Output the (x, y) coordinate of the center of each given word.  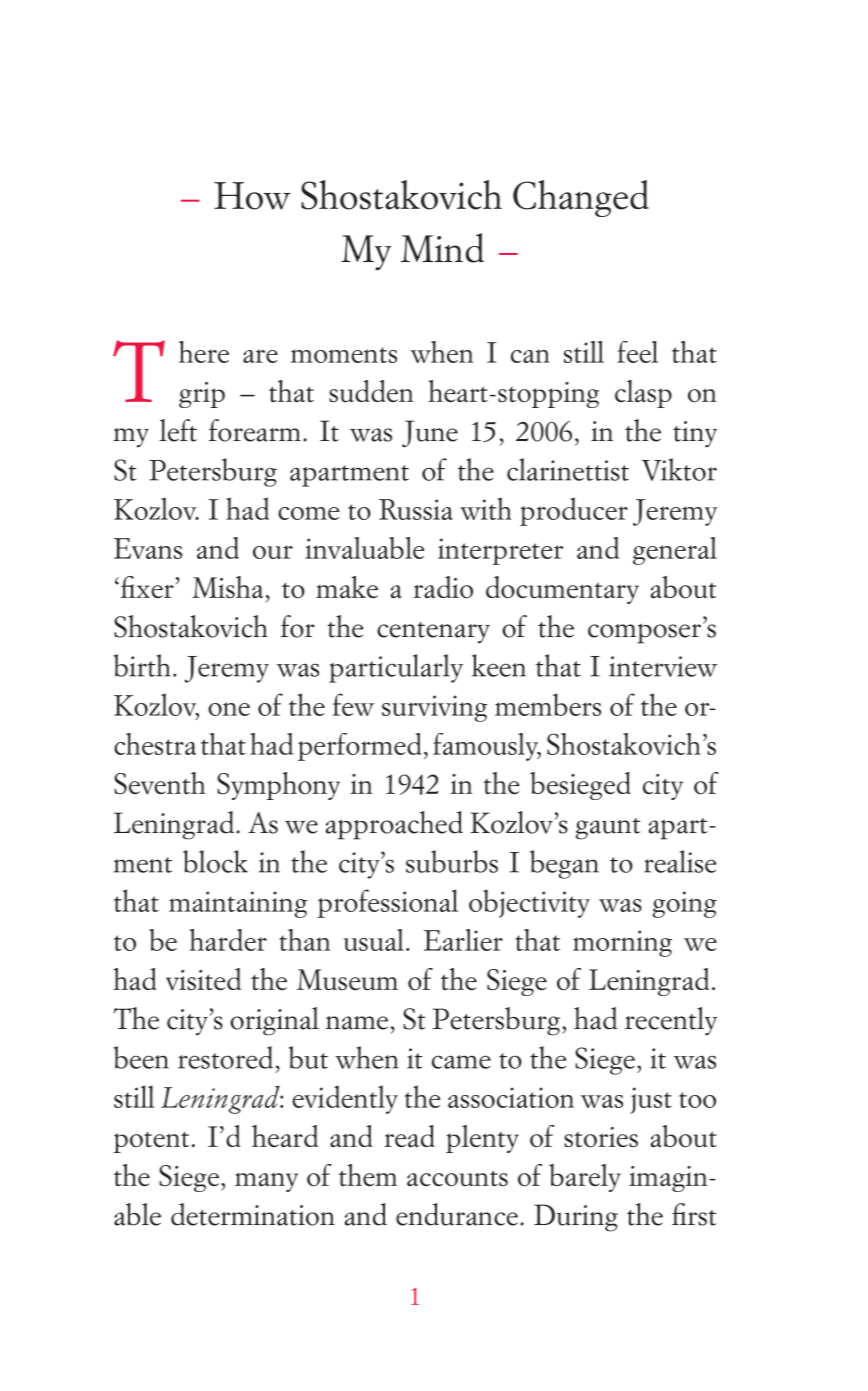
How (252, 196)
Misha (227, 587)
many (266, 1182)
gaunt (607, 829)
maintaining (238, 904)
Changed (581, 198)
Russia (416, 509)
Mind (442, 248)
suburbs (452, 861)
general (675, 551)
